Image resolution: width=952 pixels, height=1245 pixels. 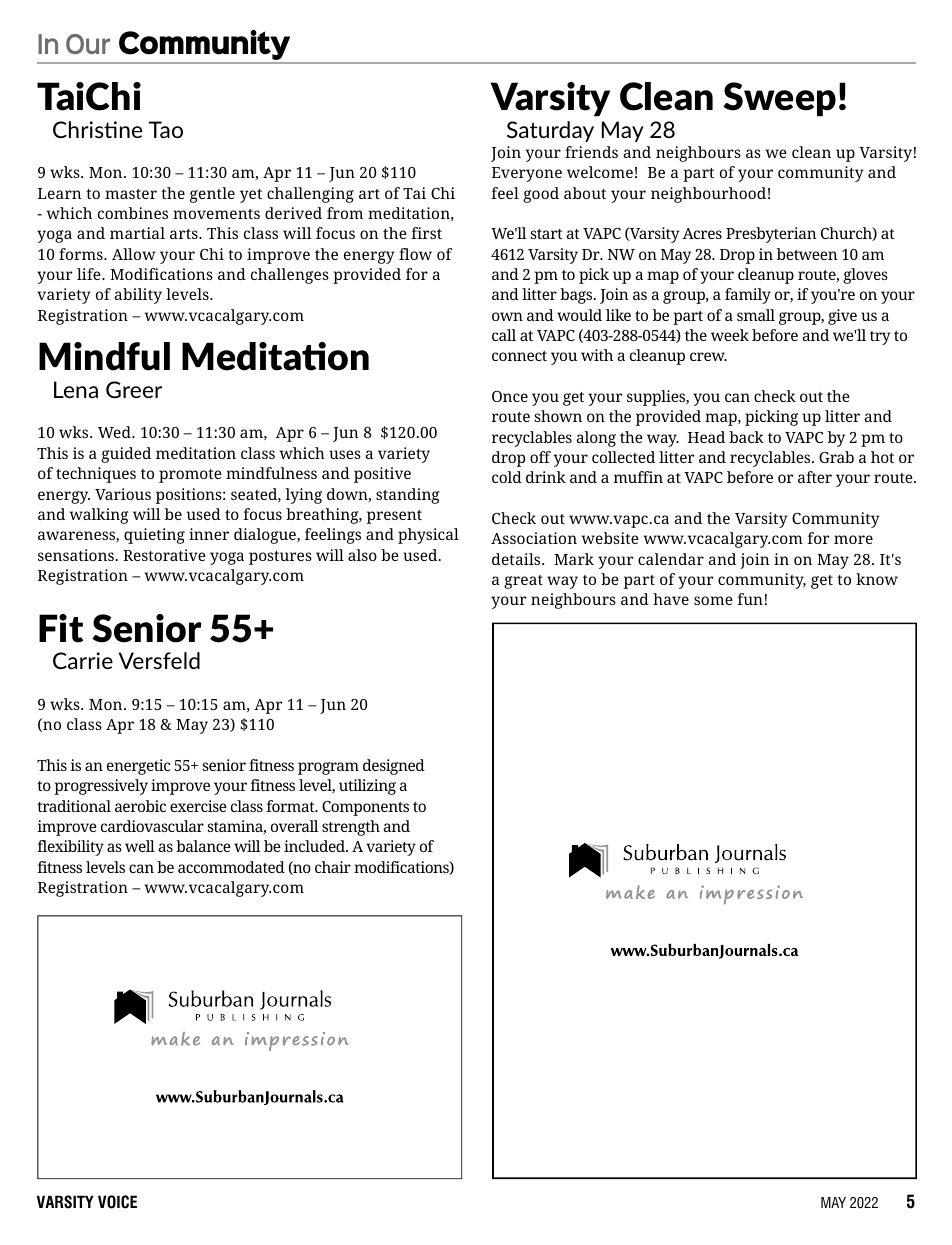 I want to click on great, so click(x=523, y=582).
